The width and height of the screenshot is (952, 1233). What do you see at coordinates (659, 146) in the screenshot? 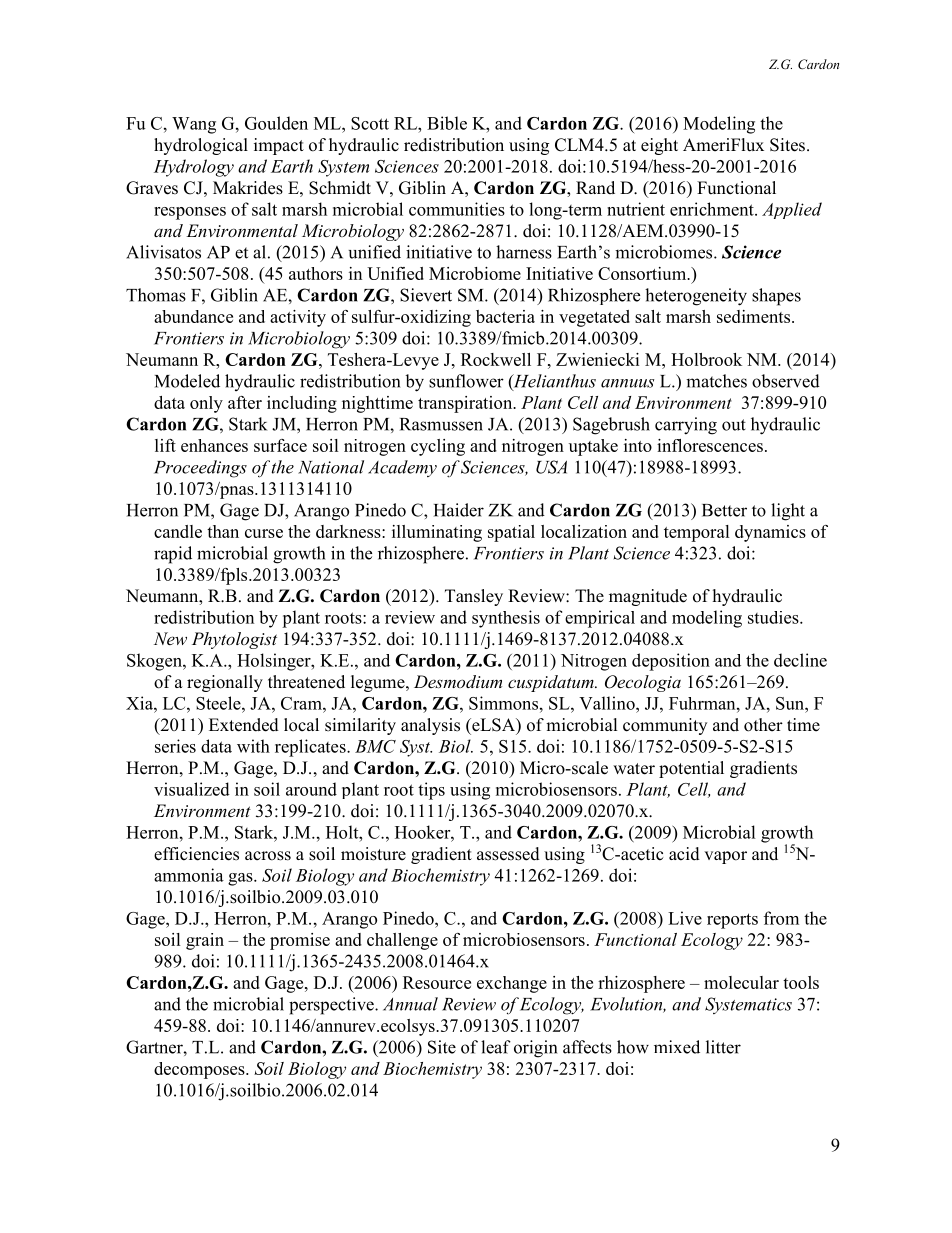
I see `eight` at bounding box center [659, 146].
